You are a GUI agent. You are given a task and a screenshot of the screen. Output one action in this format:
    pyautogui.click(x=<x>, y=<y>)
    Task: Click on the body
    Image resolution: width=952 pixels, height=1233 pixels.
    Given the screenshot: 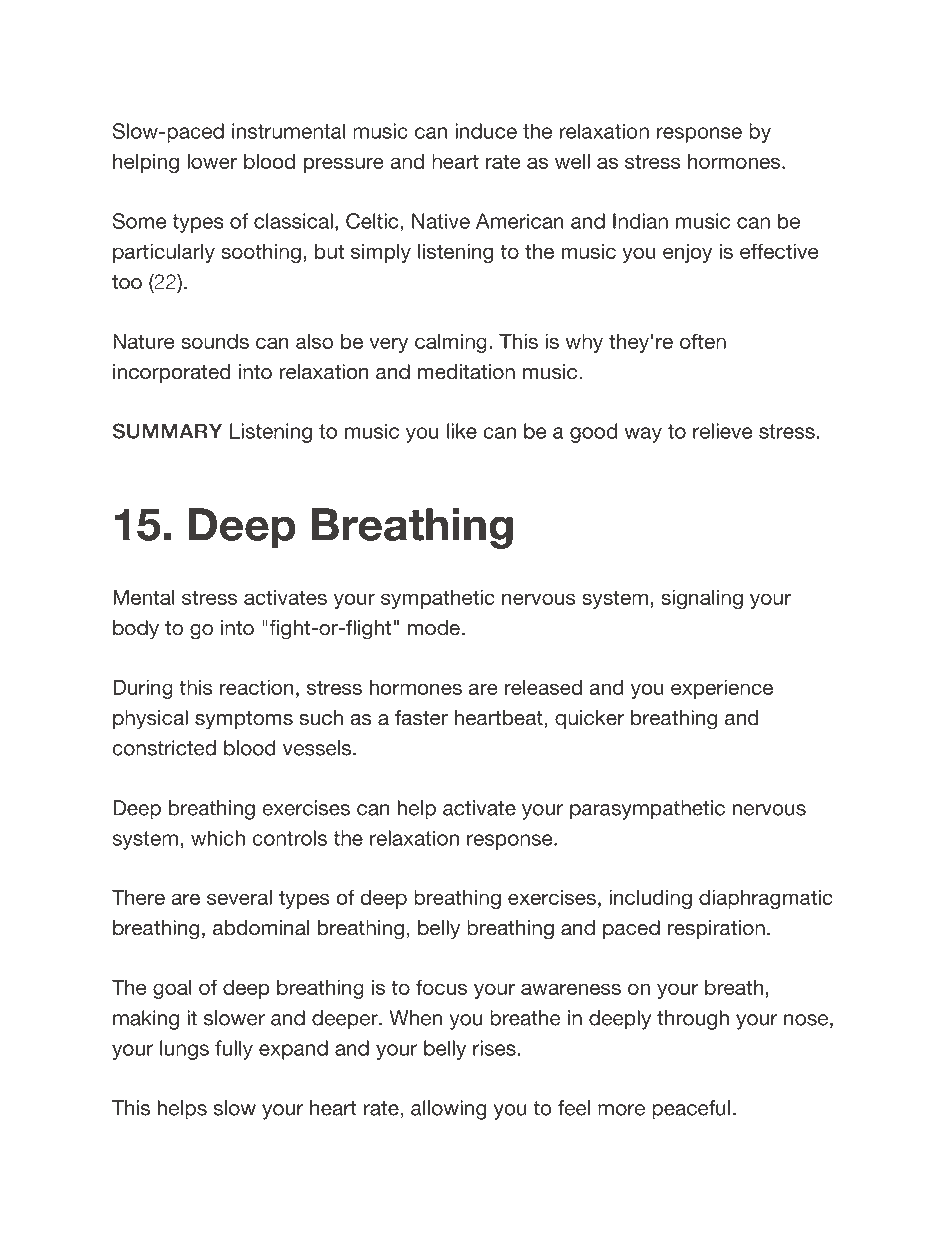 What is the action you would take?
    pyautogui.click(x=136, y=630)
